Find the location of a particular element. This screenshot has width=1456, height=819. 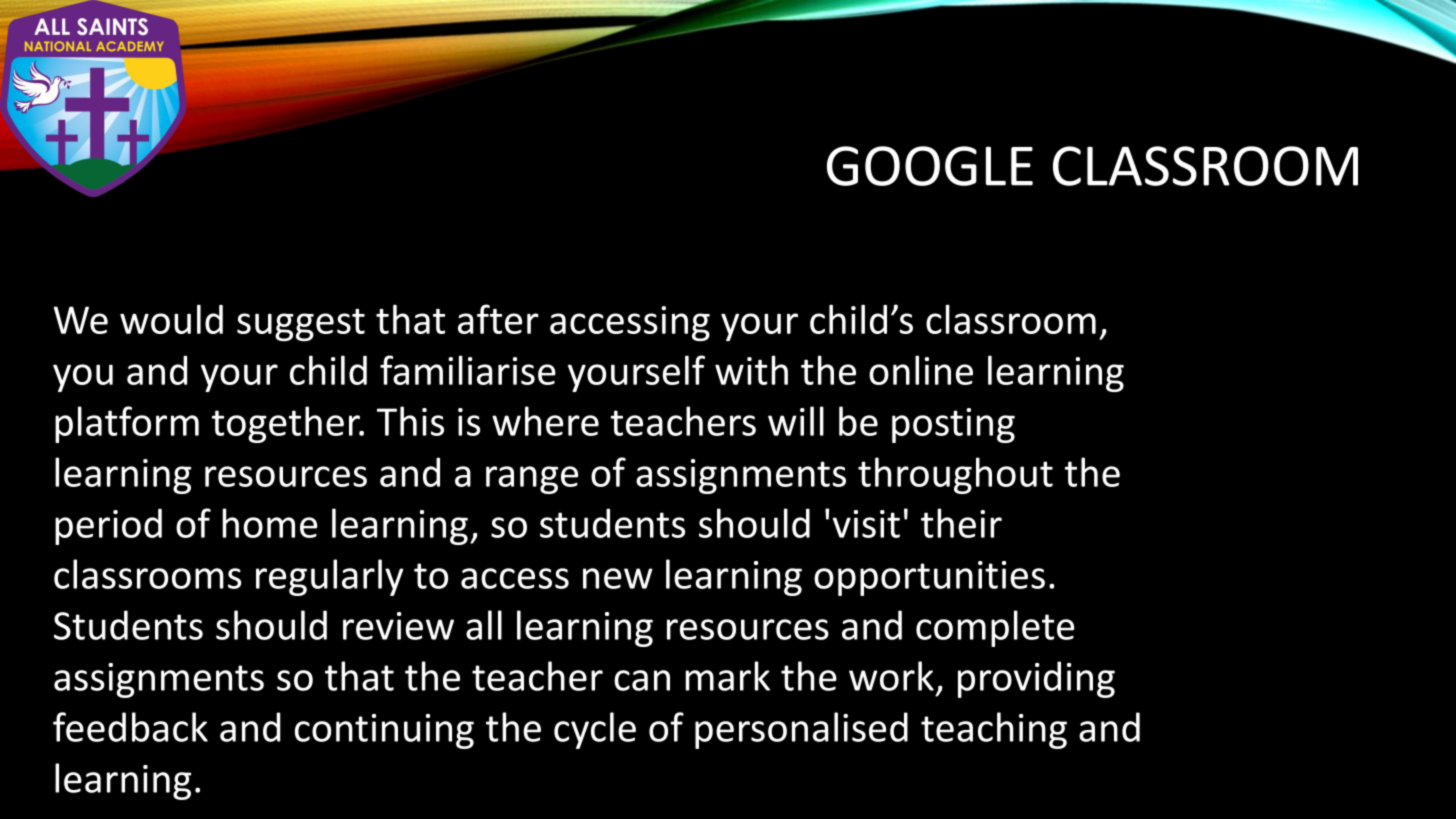

where is located at coordinates (545, 421).
